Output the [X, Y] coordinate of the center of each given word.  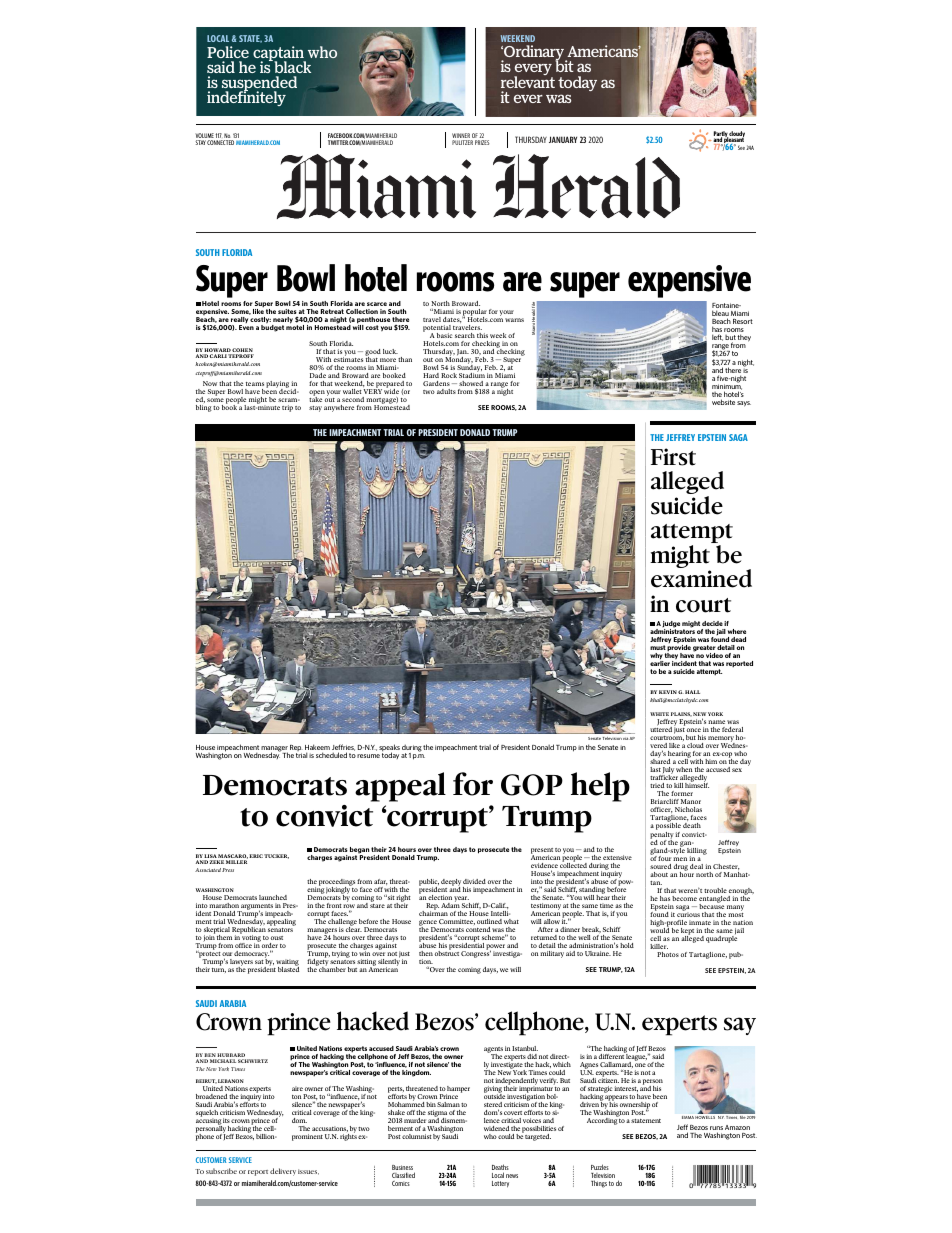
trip [287, 408]
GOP [532, 785]
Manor [691, 801]
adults [446, 391]
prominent [307, 1137]
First [673, 457]
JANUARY [563, 139]
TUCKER [276, 856]
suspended [259, 85]
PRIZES [482, 142]
